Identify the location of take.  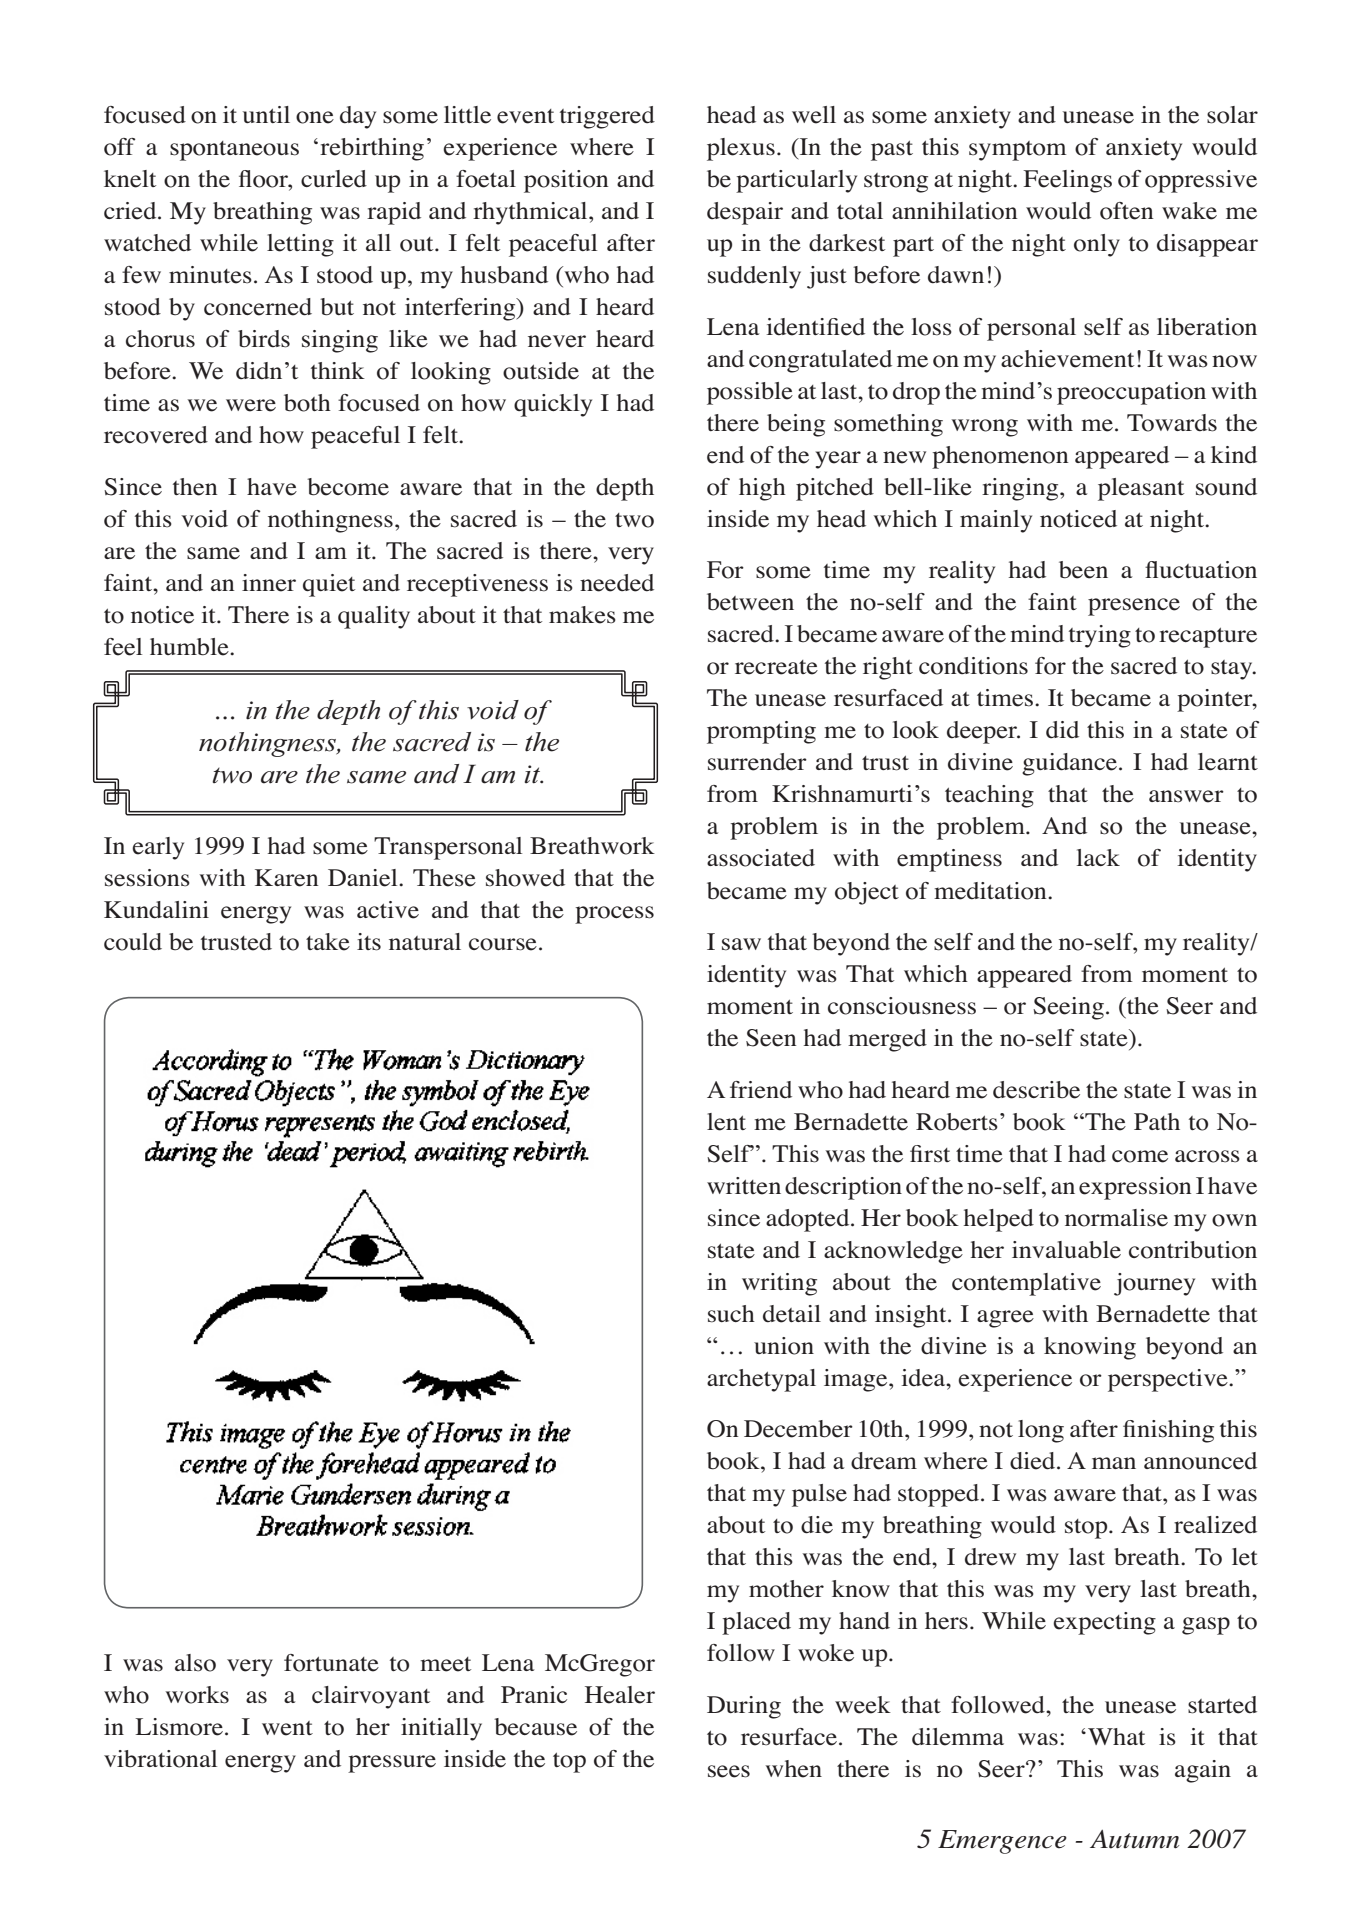
(328, 942).
